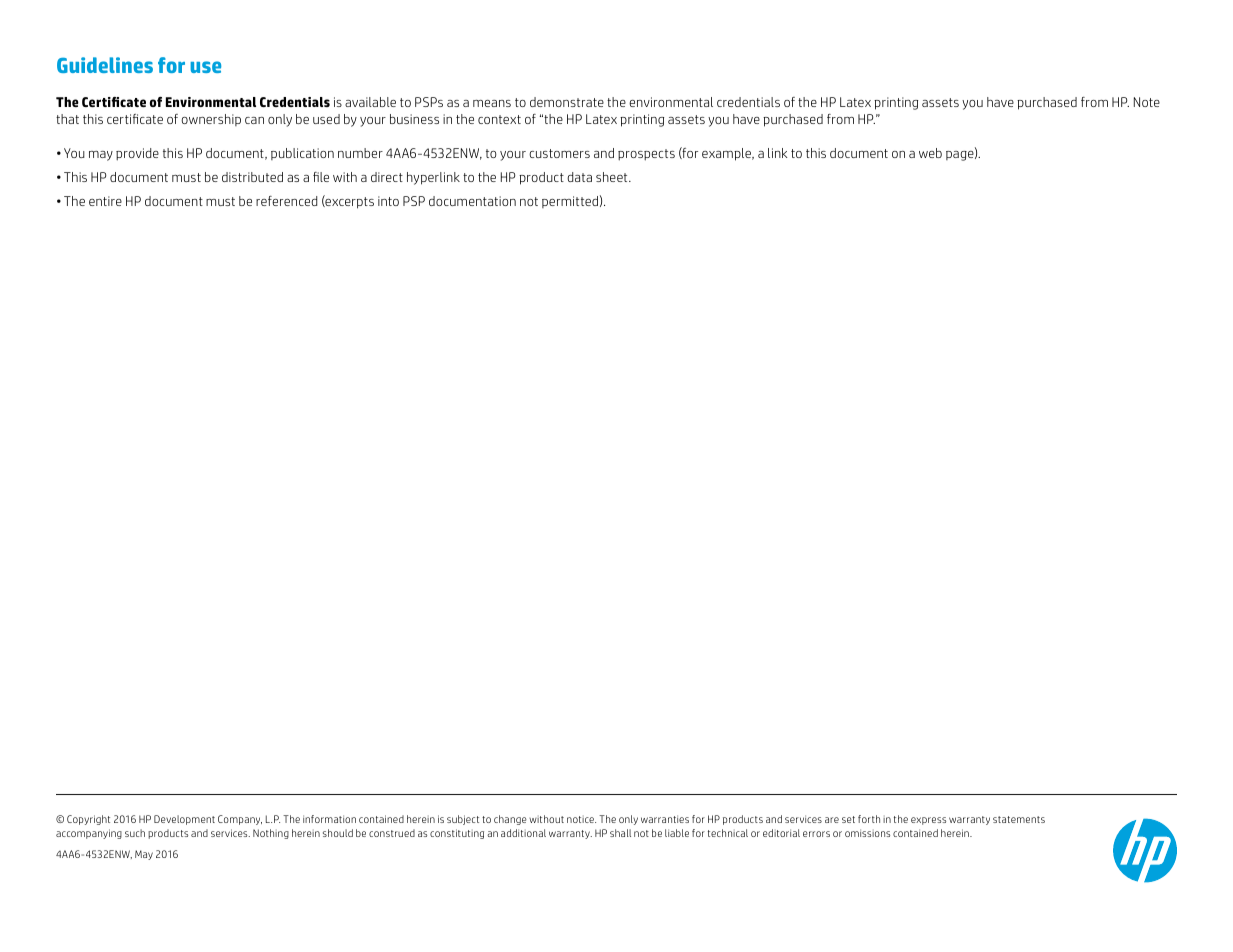 The width and height of the image is (1233, 952). What do you see at coordinates (105, 201) in the image?
I see `entire` at bounding box center [105, 201].
